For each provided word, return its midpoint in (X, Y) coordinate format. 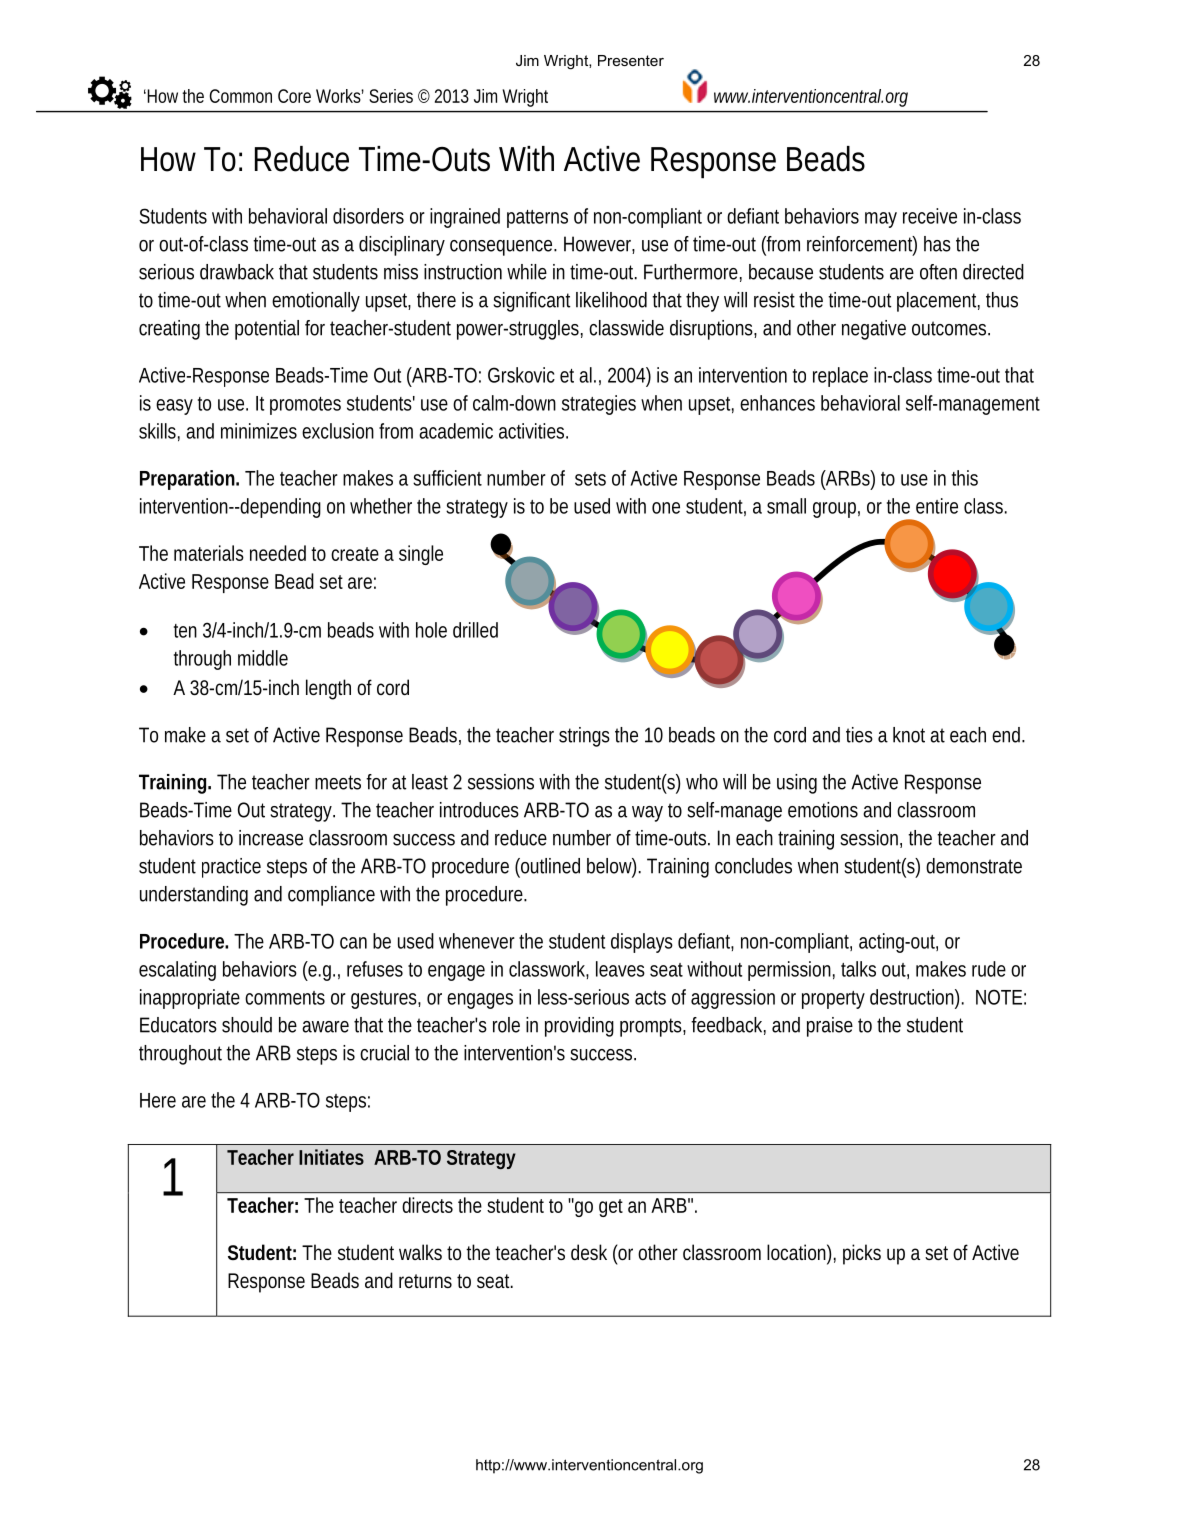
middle (263, 658)
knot (909, 735)
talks (858, 969)
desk (589, 1252)
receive (930, 216)
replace (840, 377)
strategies (599, 405)
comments (285, 998)
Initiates (331, 1157)
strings (584, 737)
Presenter (631, 60)
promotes (305, 406)
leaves (620, 969)
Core (294, 96)
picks (862, 1254)
